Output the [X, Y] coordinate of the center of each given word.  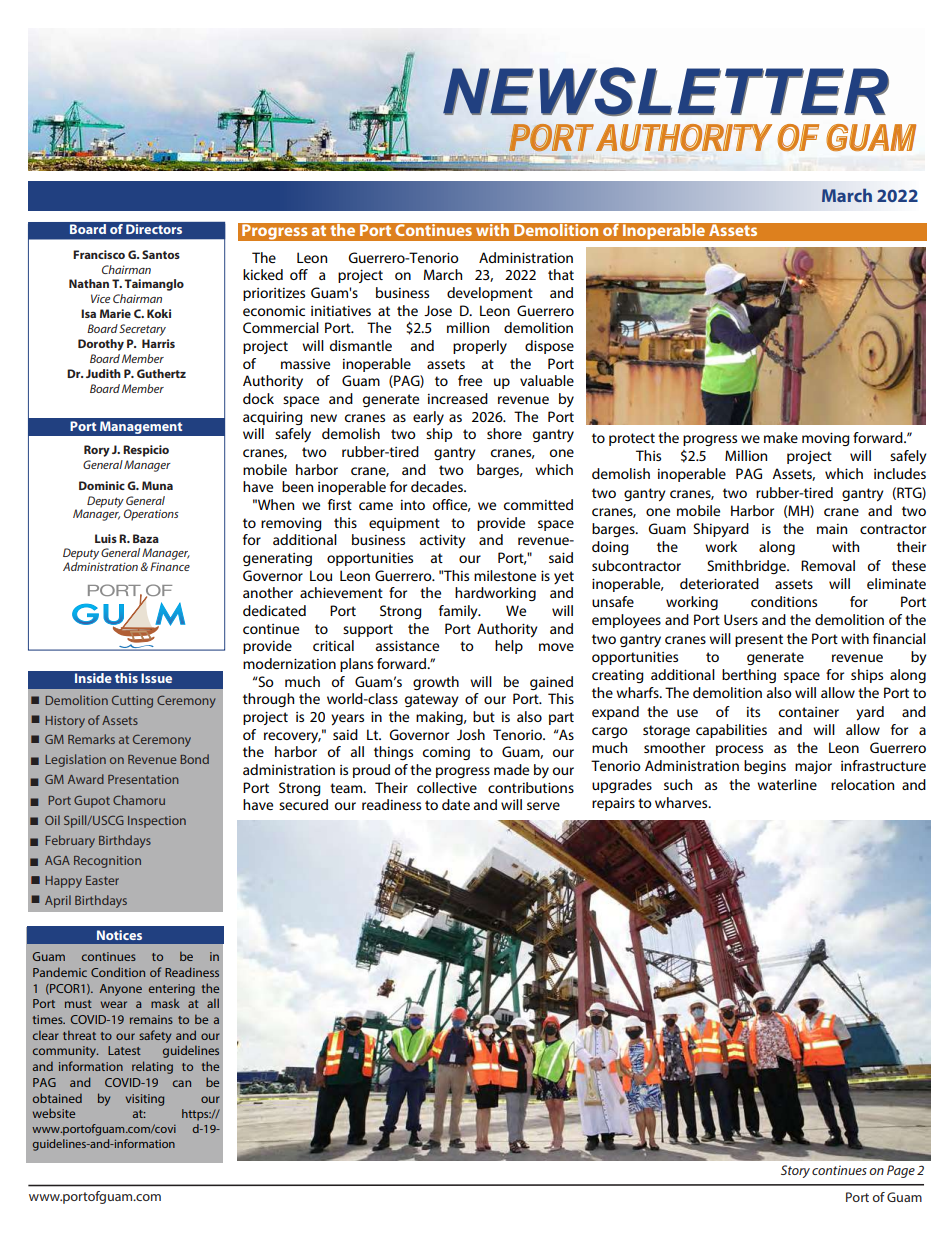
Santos [161, 254]
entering [172, 990]
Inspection [157, 822]
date [456, 804]
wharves [682, 802]
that [561, 274]
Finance [170, 566]
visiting [145, 1100]
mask [165, 1003]
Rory [97, 451]
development [490, 294]
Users [741, 619]
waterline [787, 784]
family [459, 612]
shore [504, 433]
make [781, 437]
